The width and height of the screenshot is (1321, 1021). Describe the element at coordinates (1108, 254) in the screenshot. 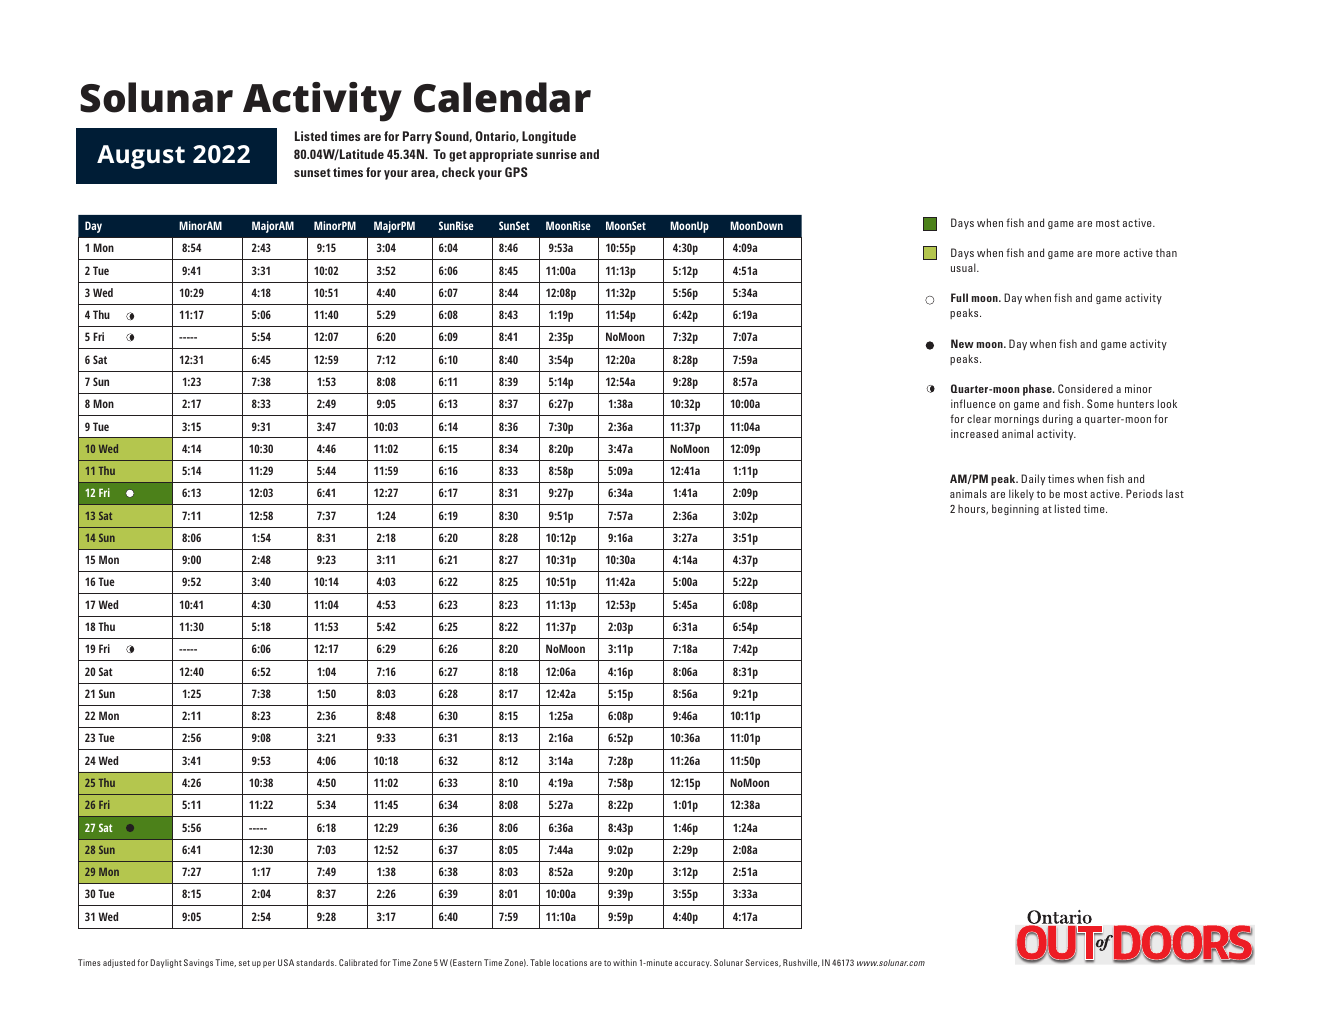

I see `more` at that location.
